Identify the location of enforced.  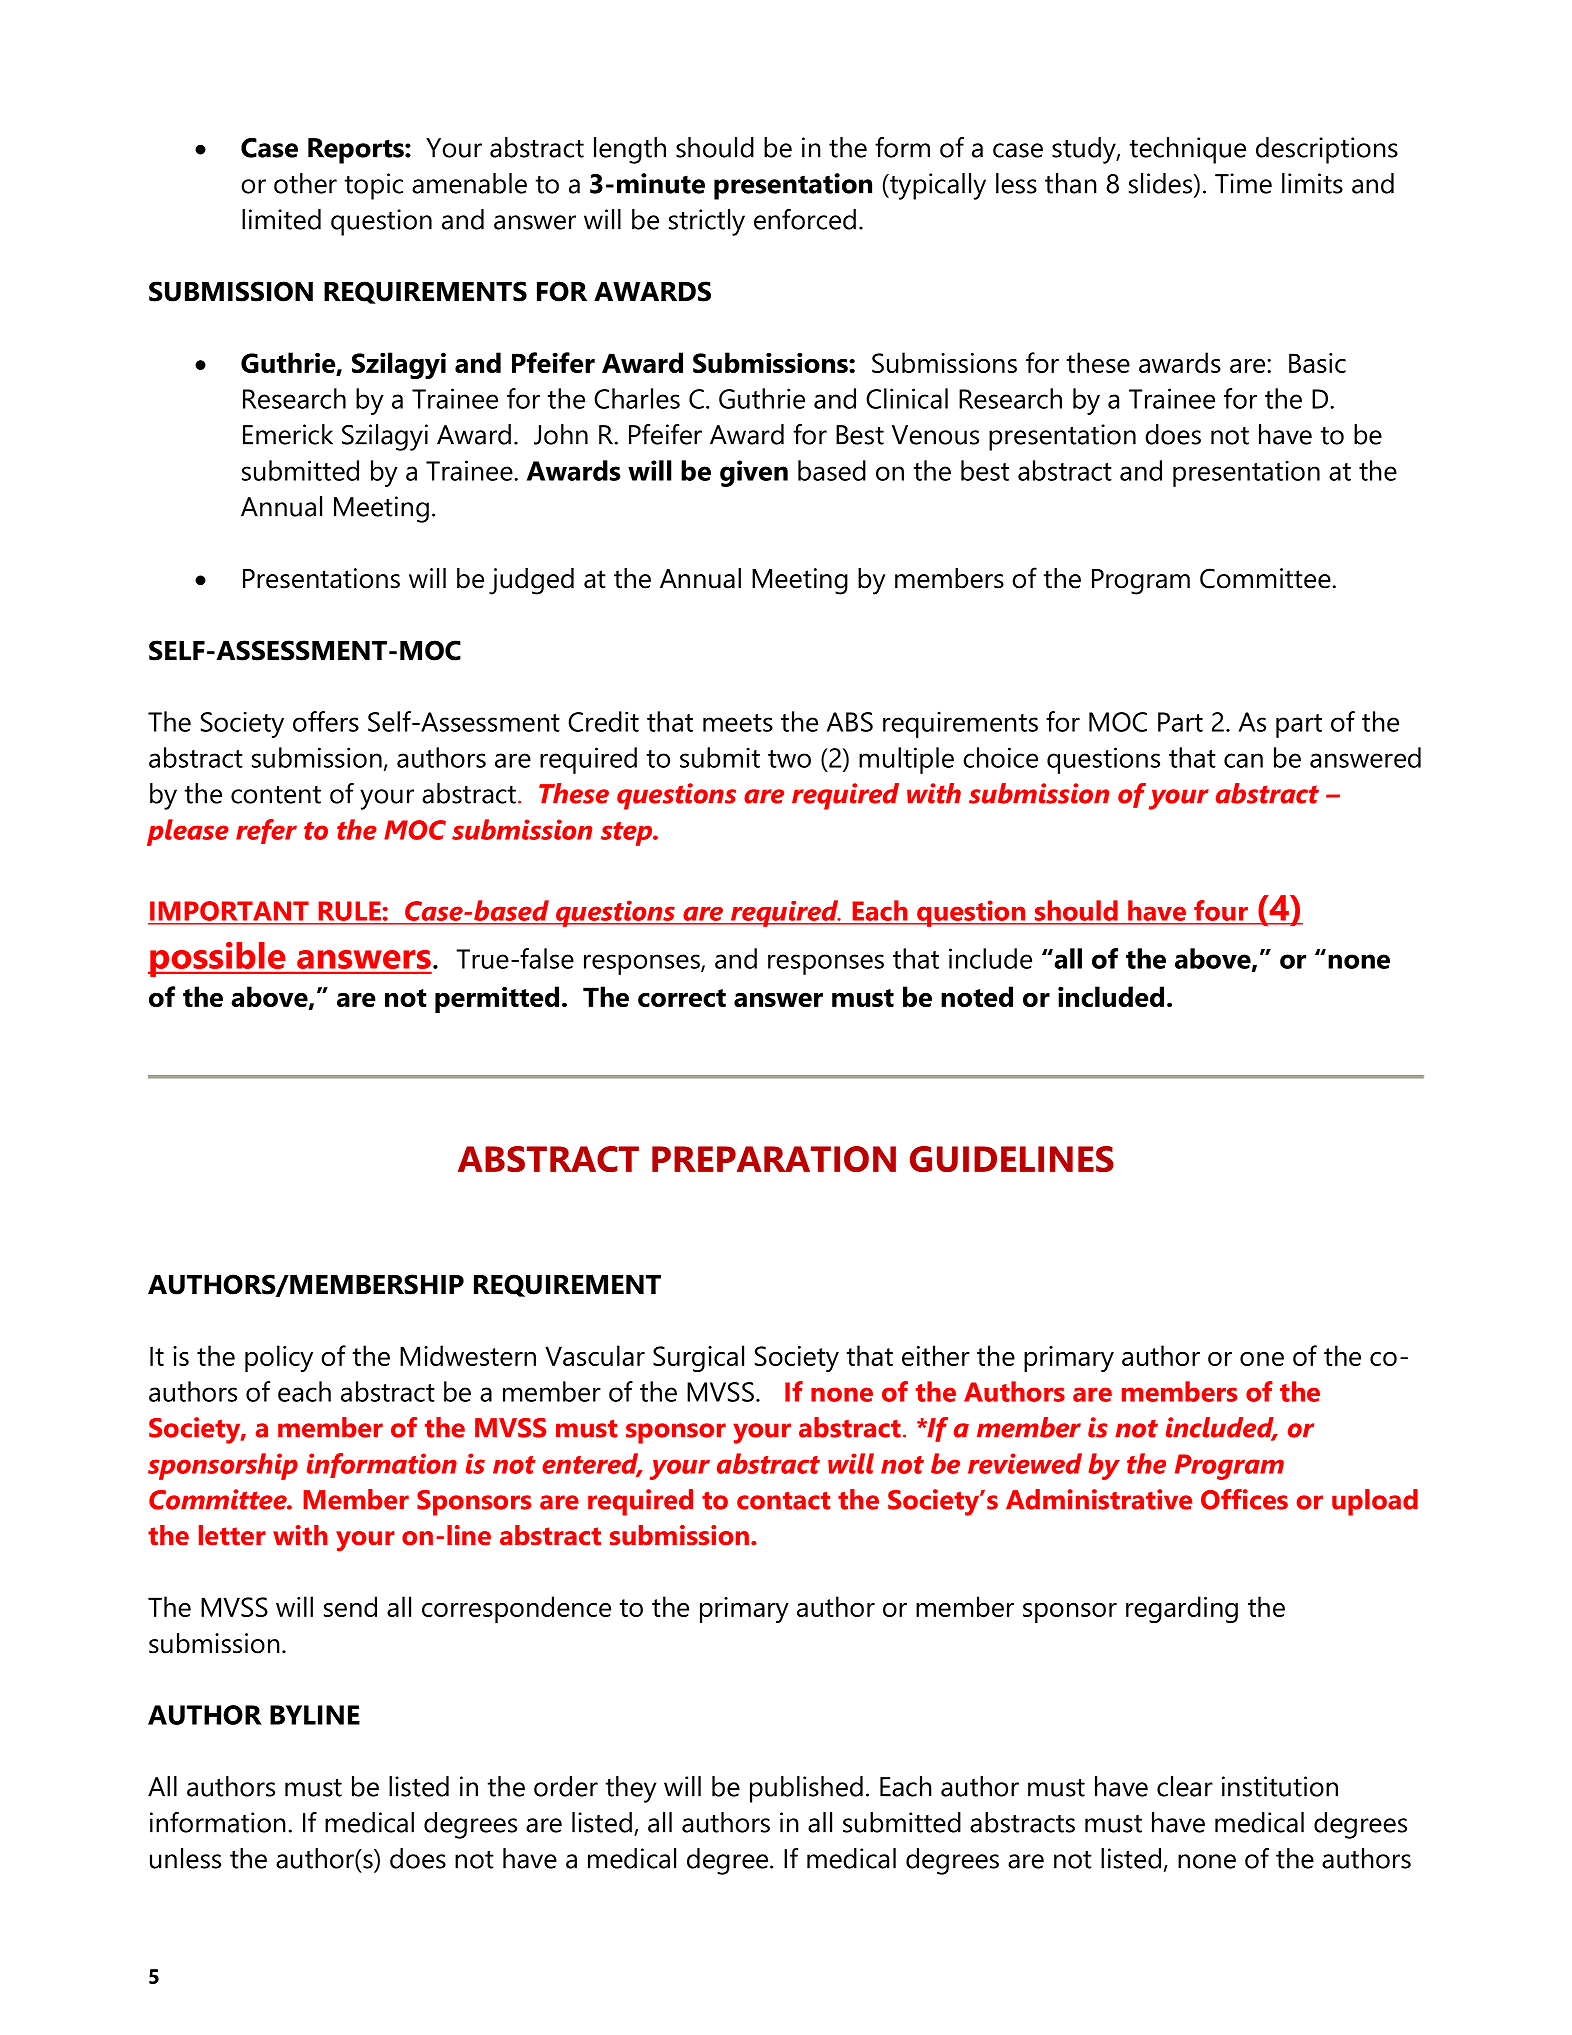
(805, 219).
